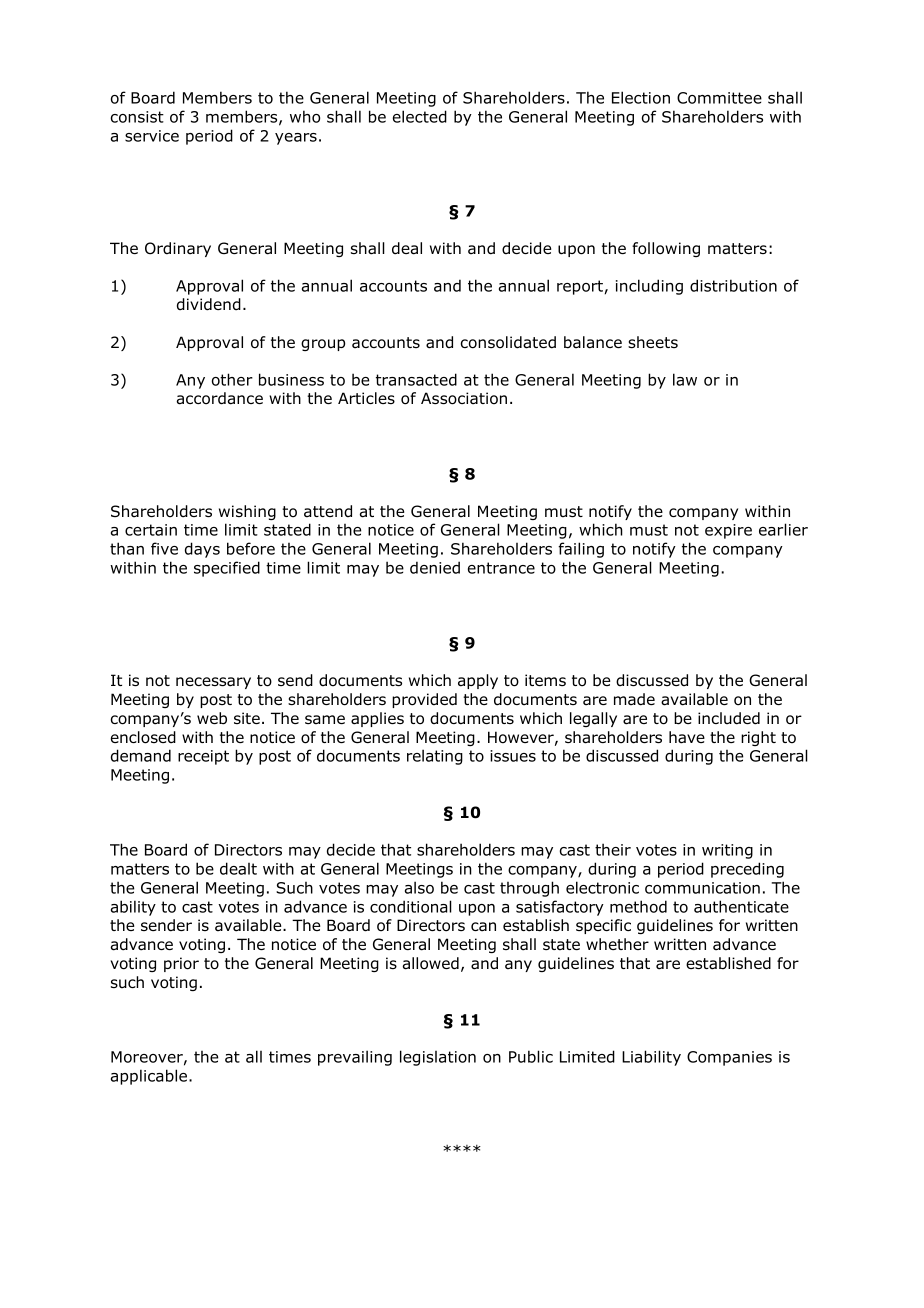 The image size is (924, 1308). What do you see at coordinates (152, 136) in the image?
I see `service` at bounding box center [152, 136].
